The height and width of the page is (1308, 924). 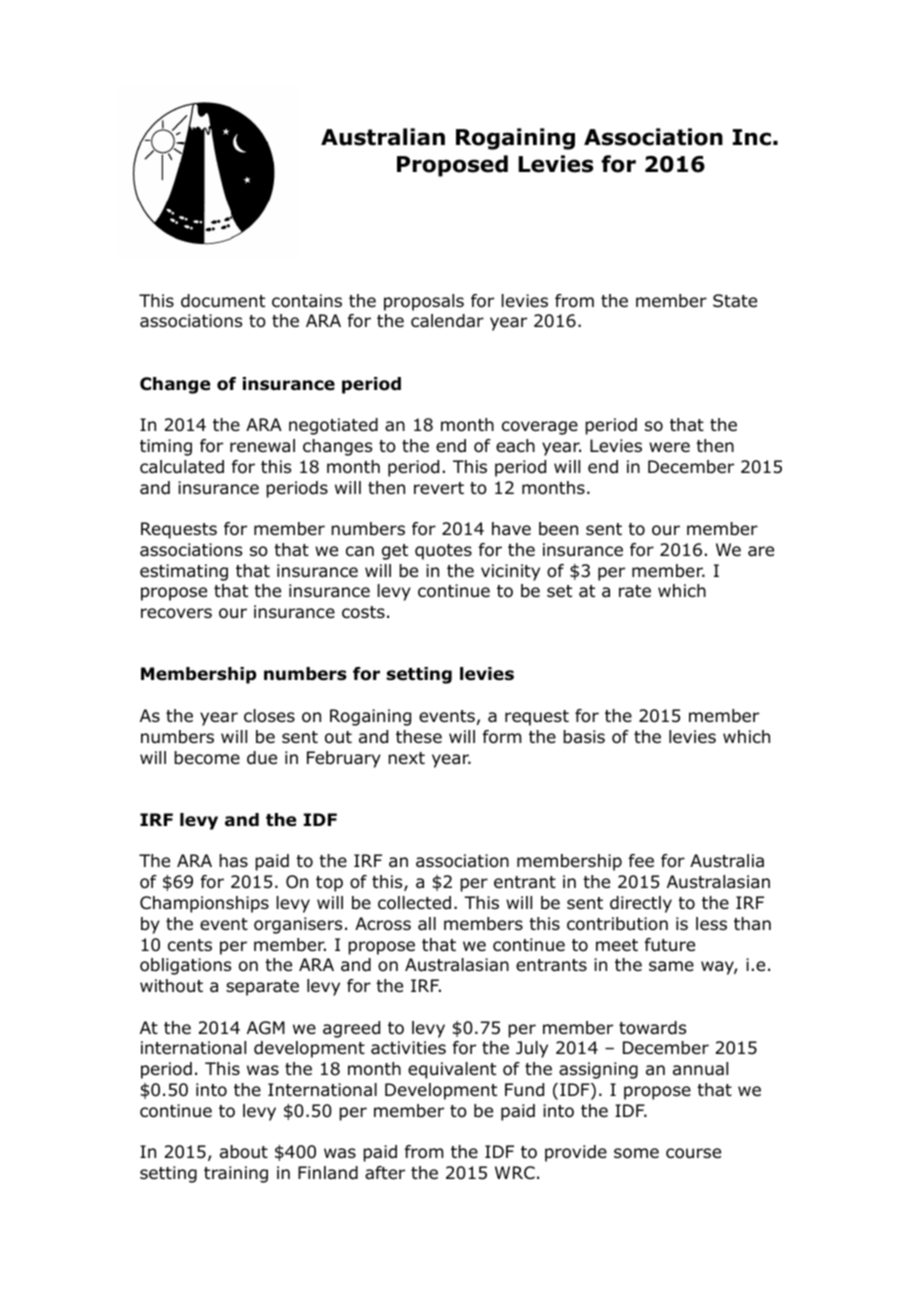 I want to click on about, so click(x=244, y=1152).
